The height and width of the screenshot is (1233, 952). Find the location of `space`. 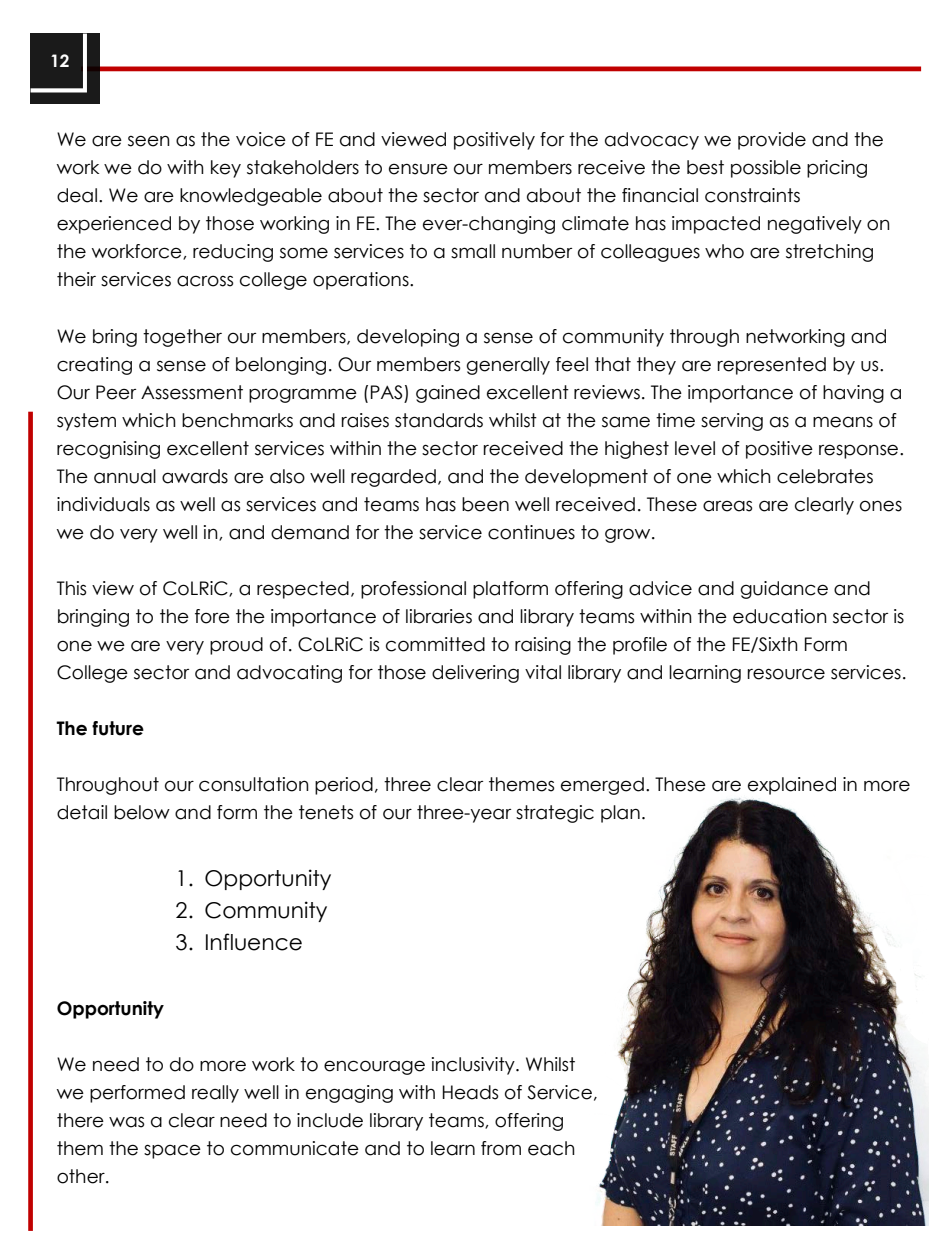

space is located at coordinates (172, 1151).
